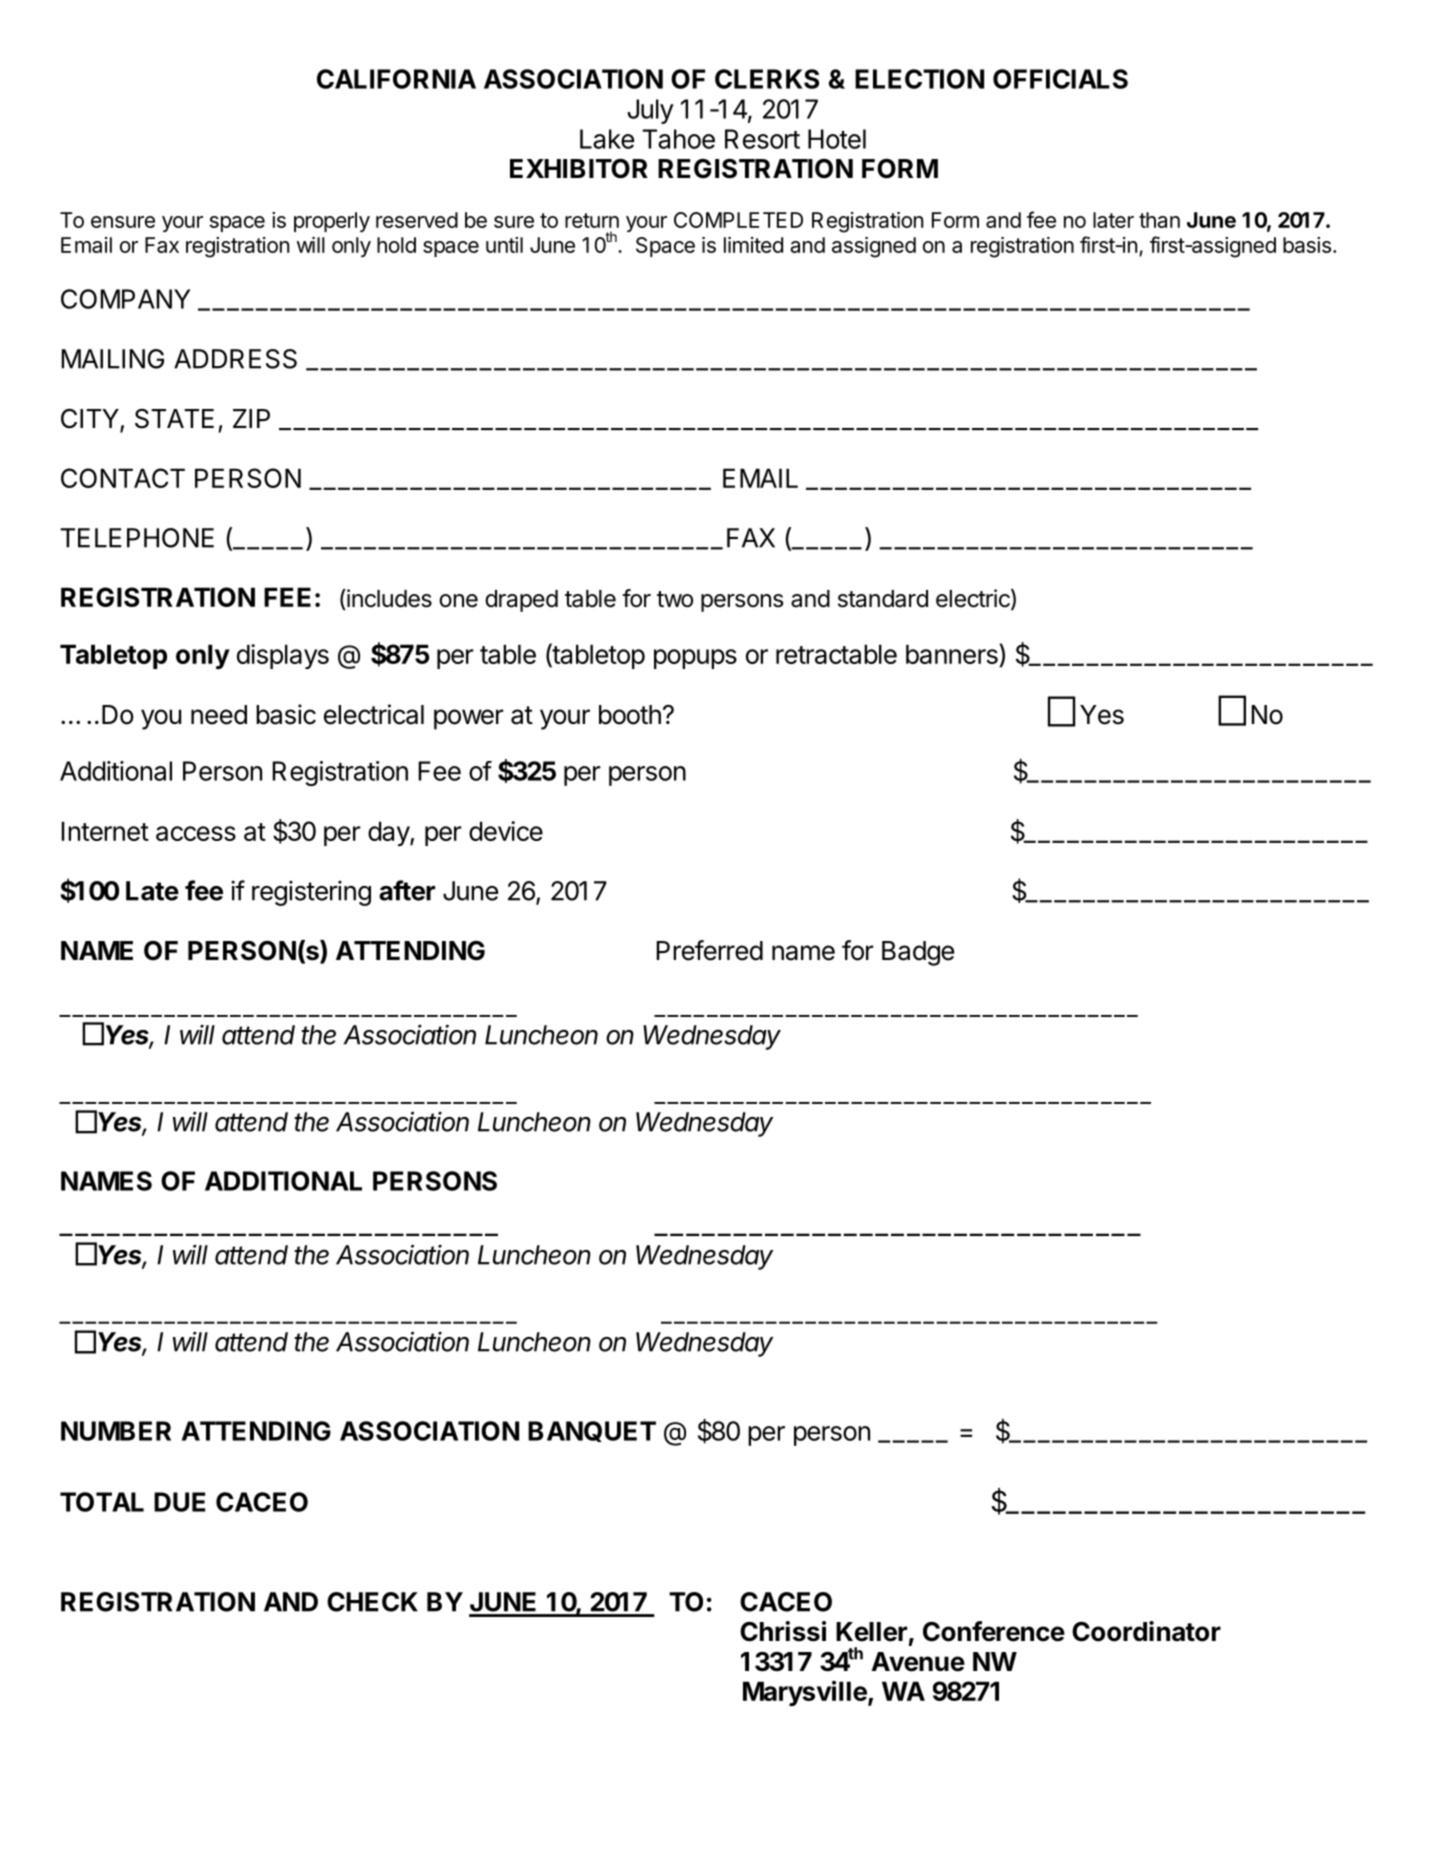 The width and height of the screenshot is (1445, 1870). Describe the element at coordinates (1146, 1631) in the screenshot. I see `Coordinator` at that location.
